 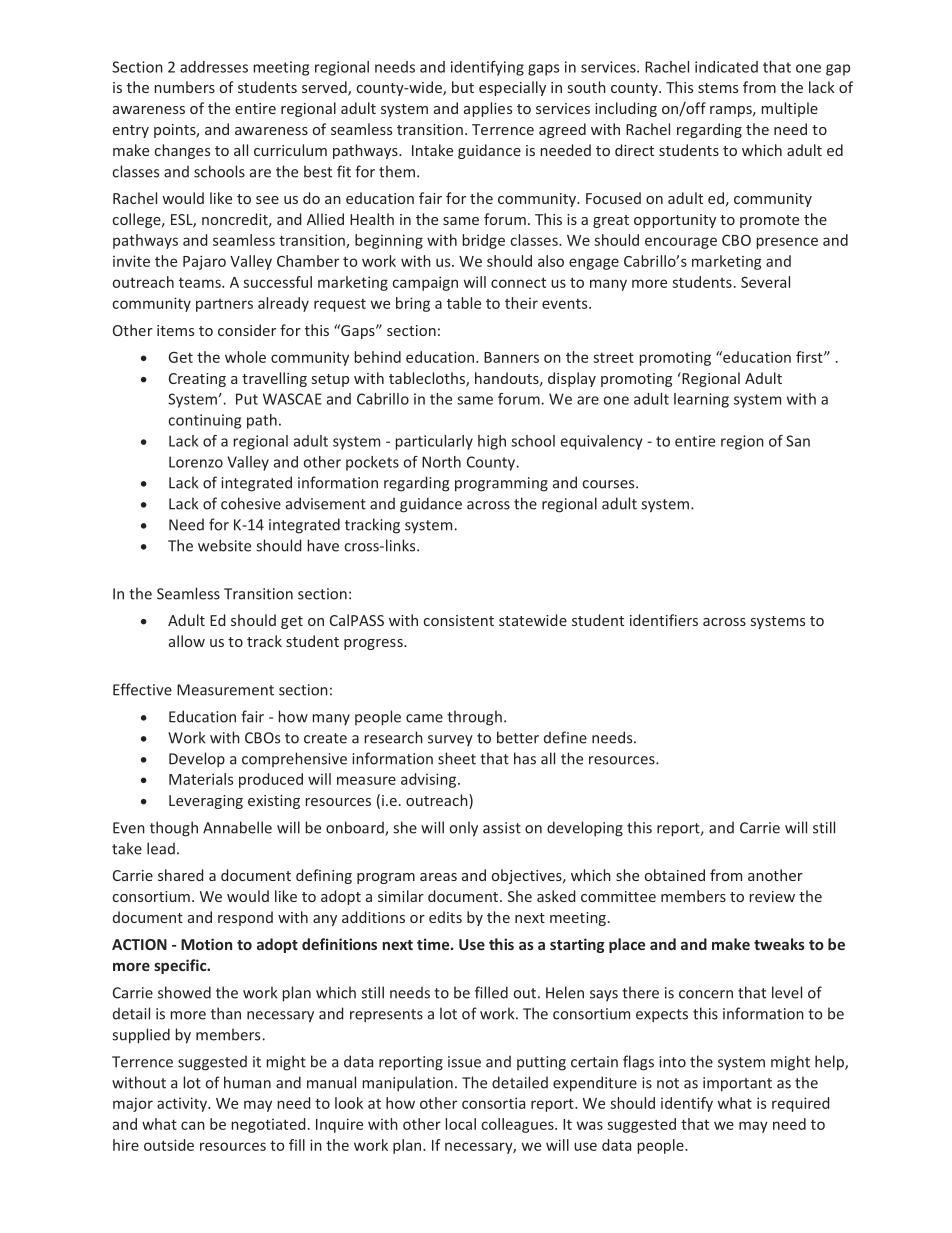 What do you see at coordinates (488, 109) in the screenshot?
I see `applies` at bounding box center [488, 109].
